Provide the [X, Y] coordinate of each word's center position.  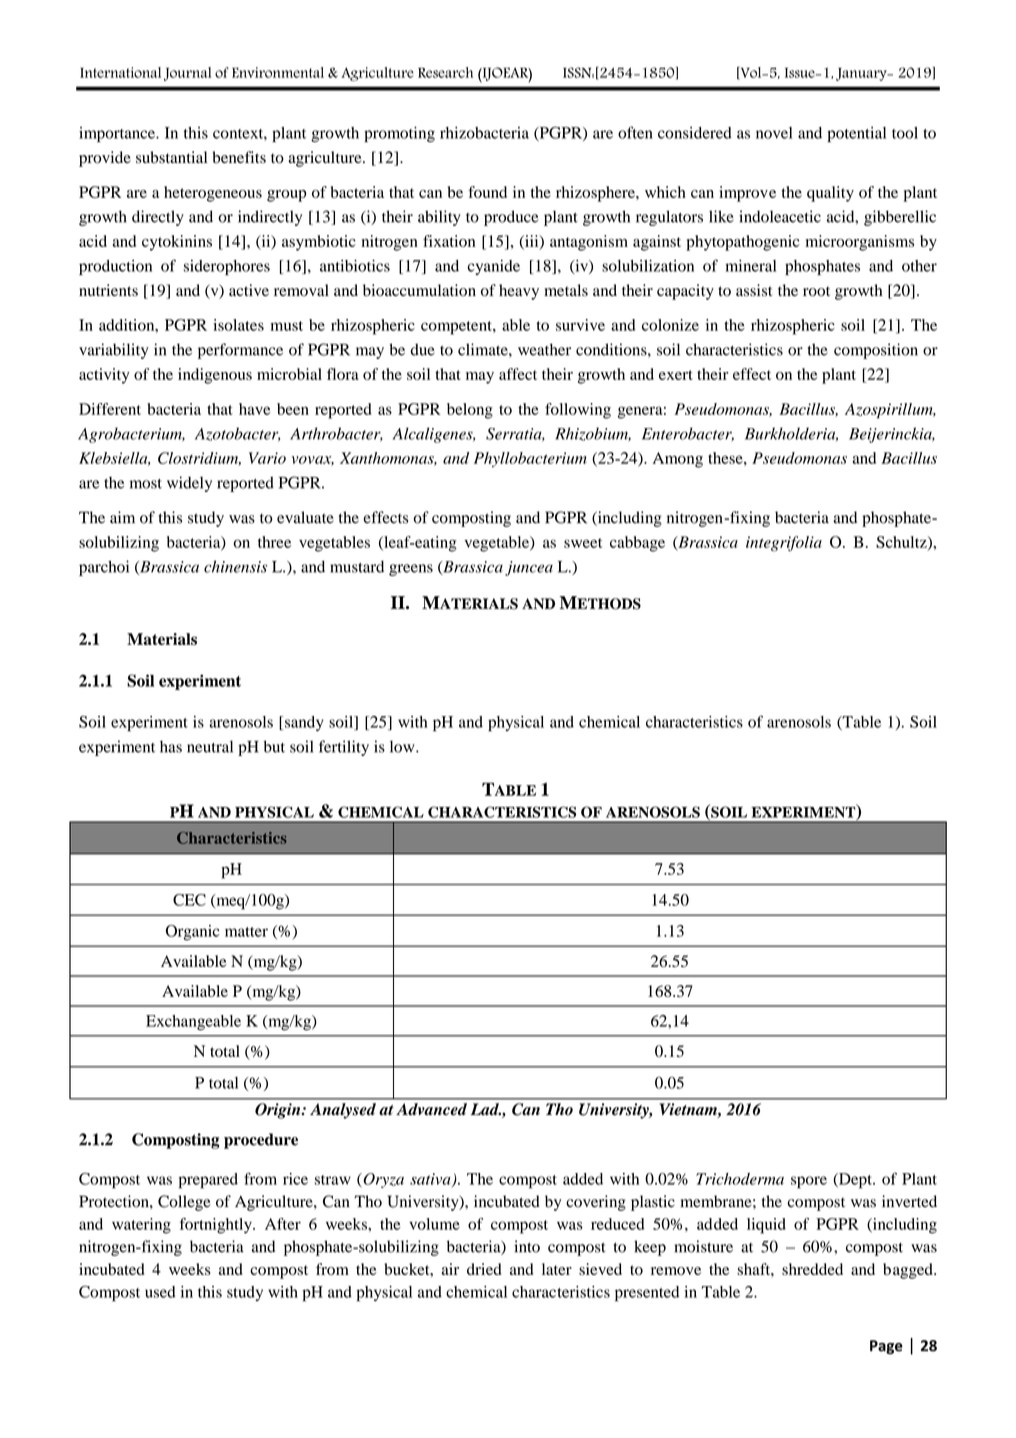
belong [470, 411]
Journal [187, 74]
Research [445, 72]
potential [856, 134]
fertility [344, 748]
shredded [812, 1269]
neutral [210, 746]
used [160, 1292]
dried [484, 1269]
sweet [583, 543]
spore [809, 1182]
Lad [486, 1109]
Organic [193, 933]
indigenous [215, 376]
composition [876, 351]
